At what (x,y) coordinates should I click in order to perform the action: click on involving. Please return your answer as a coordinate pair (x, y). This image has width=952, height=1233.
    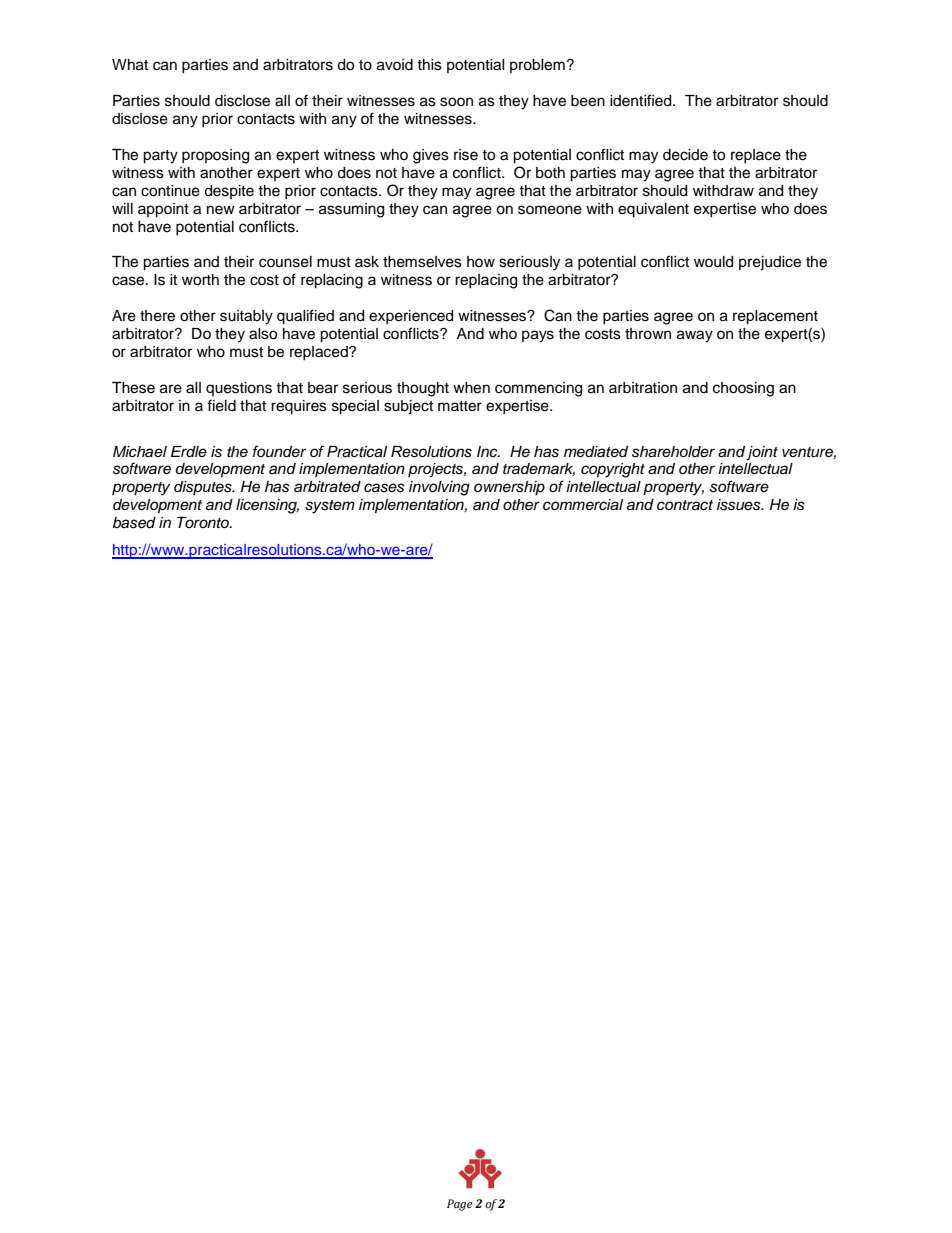
    Looking at the image, I should click on (439, 488).
